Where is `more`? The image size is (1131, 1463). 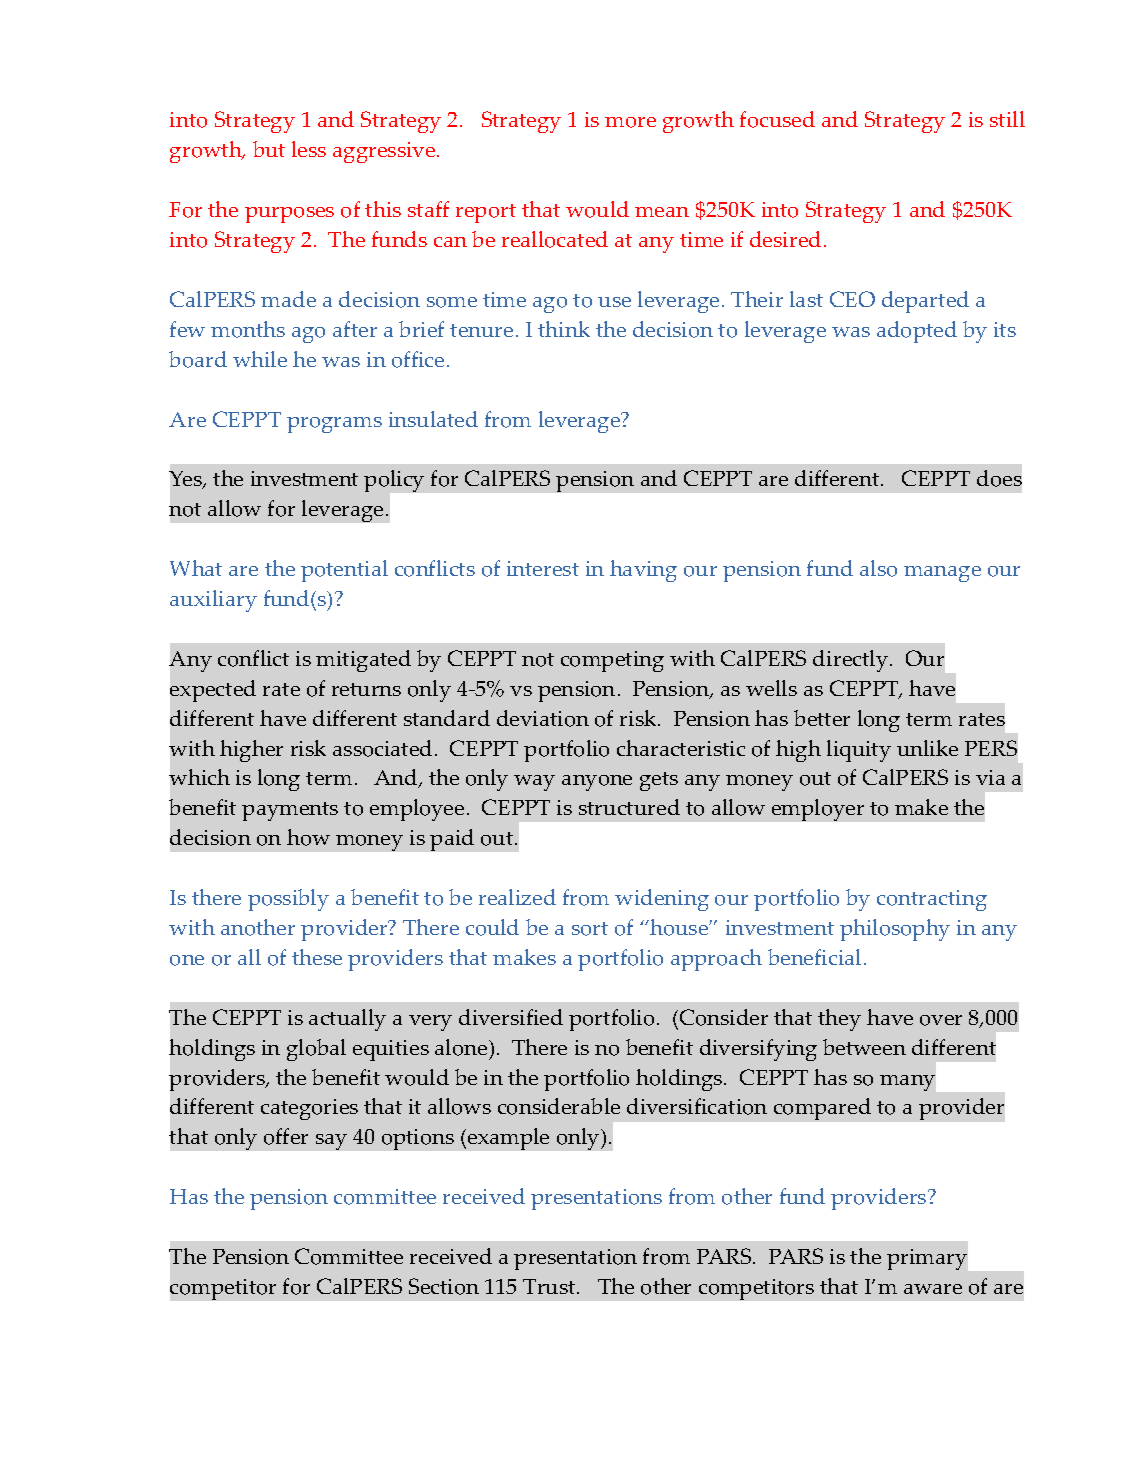
more is located at coordinates (630, 122).
